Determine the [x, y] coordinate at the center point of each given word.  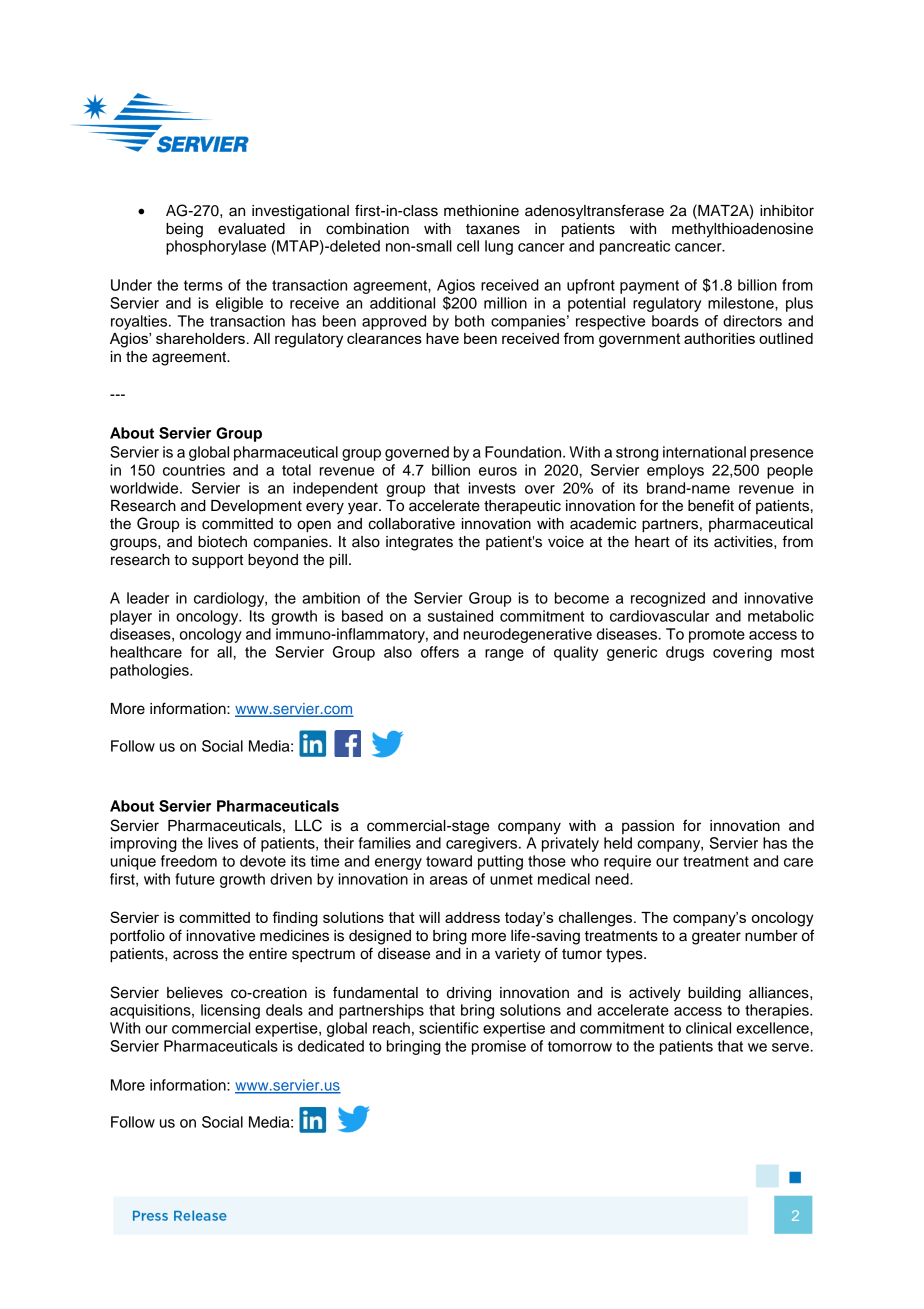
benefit [711, 505]
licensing [230, 1011]
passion [648, 827]
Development [256, 507]
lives [223, 843]
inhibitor [787, 211]
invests [492, 488]
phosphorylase [216, 247]
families [385, 843]
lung [499, 247]
